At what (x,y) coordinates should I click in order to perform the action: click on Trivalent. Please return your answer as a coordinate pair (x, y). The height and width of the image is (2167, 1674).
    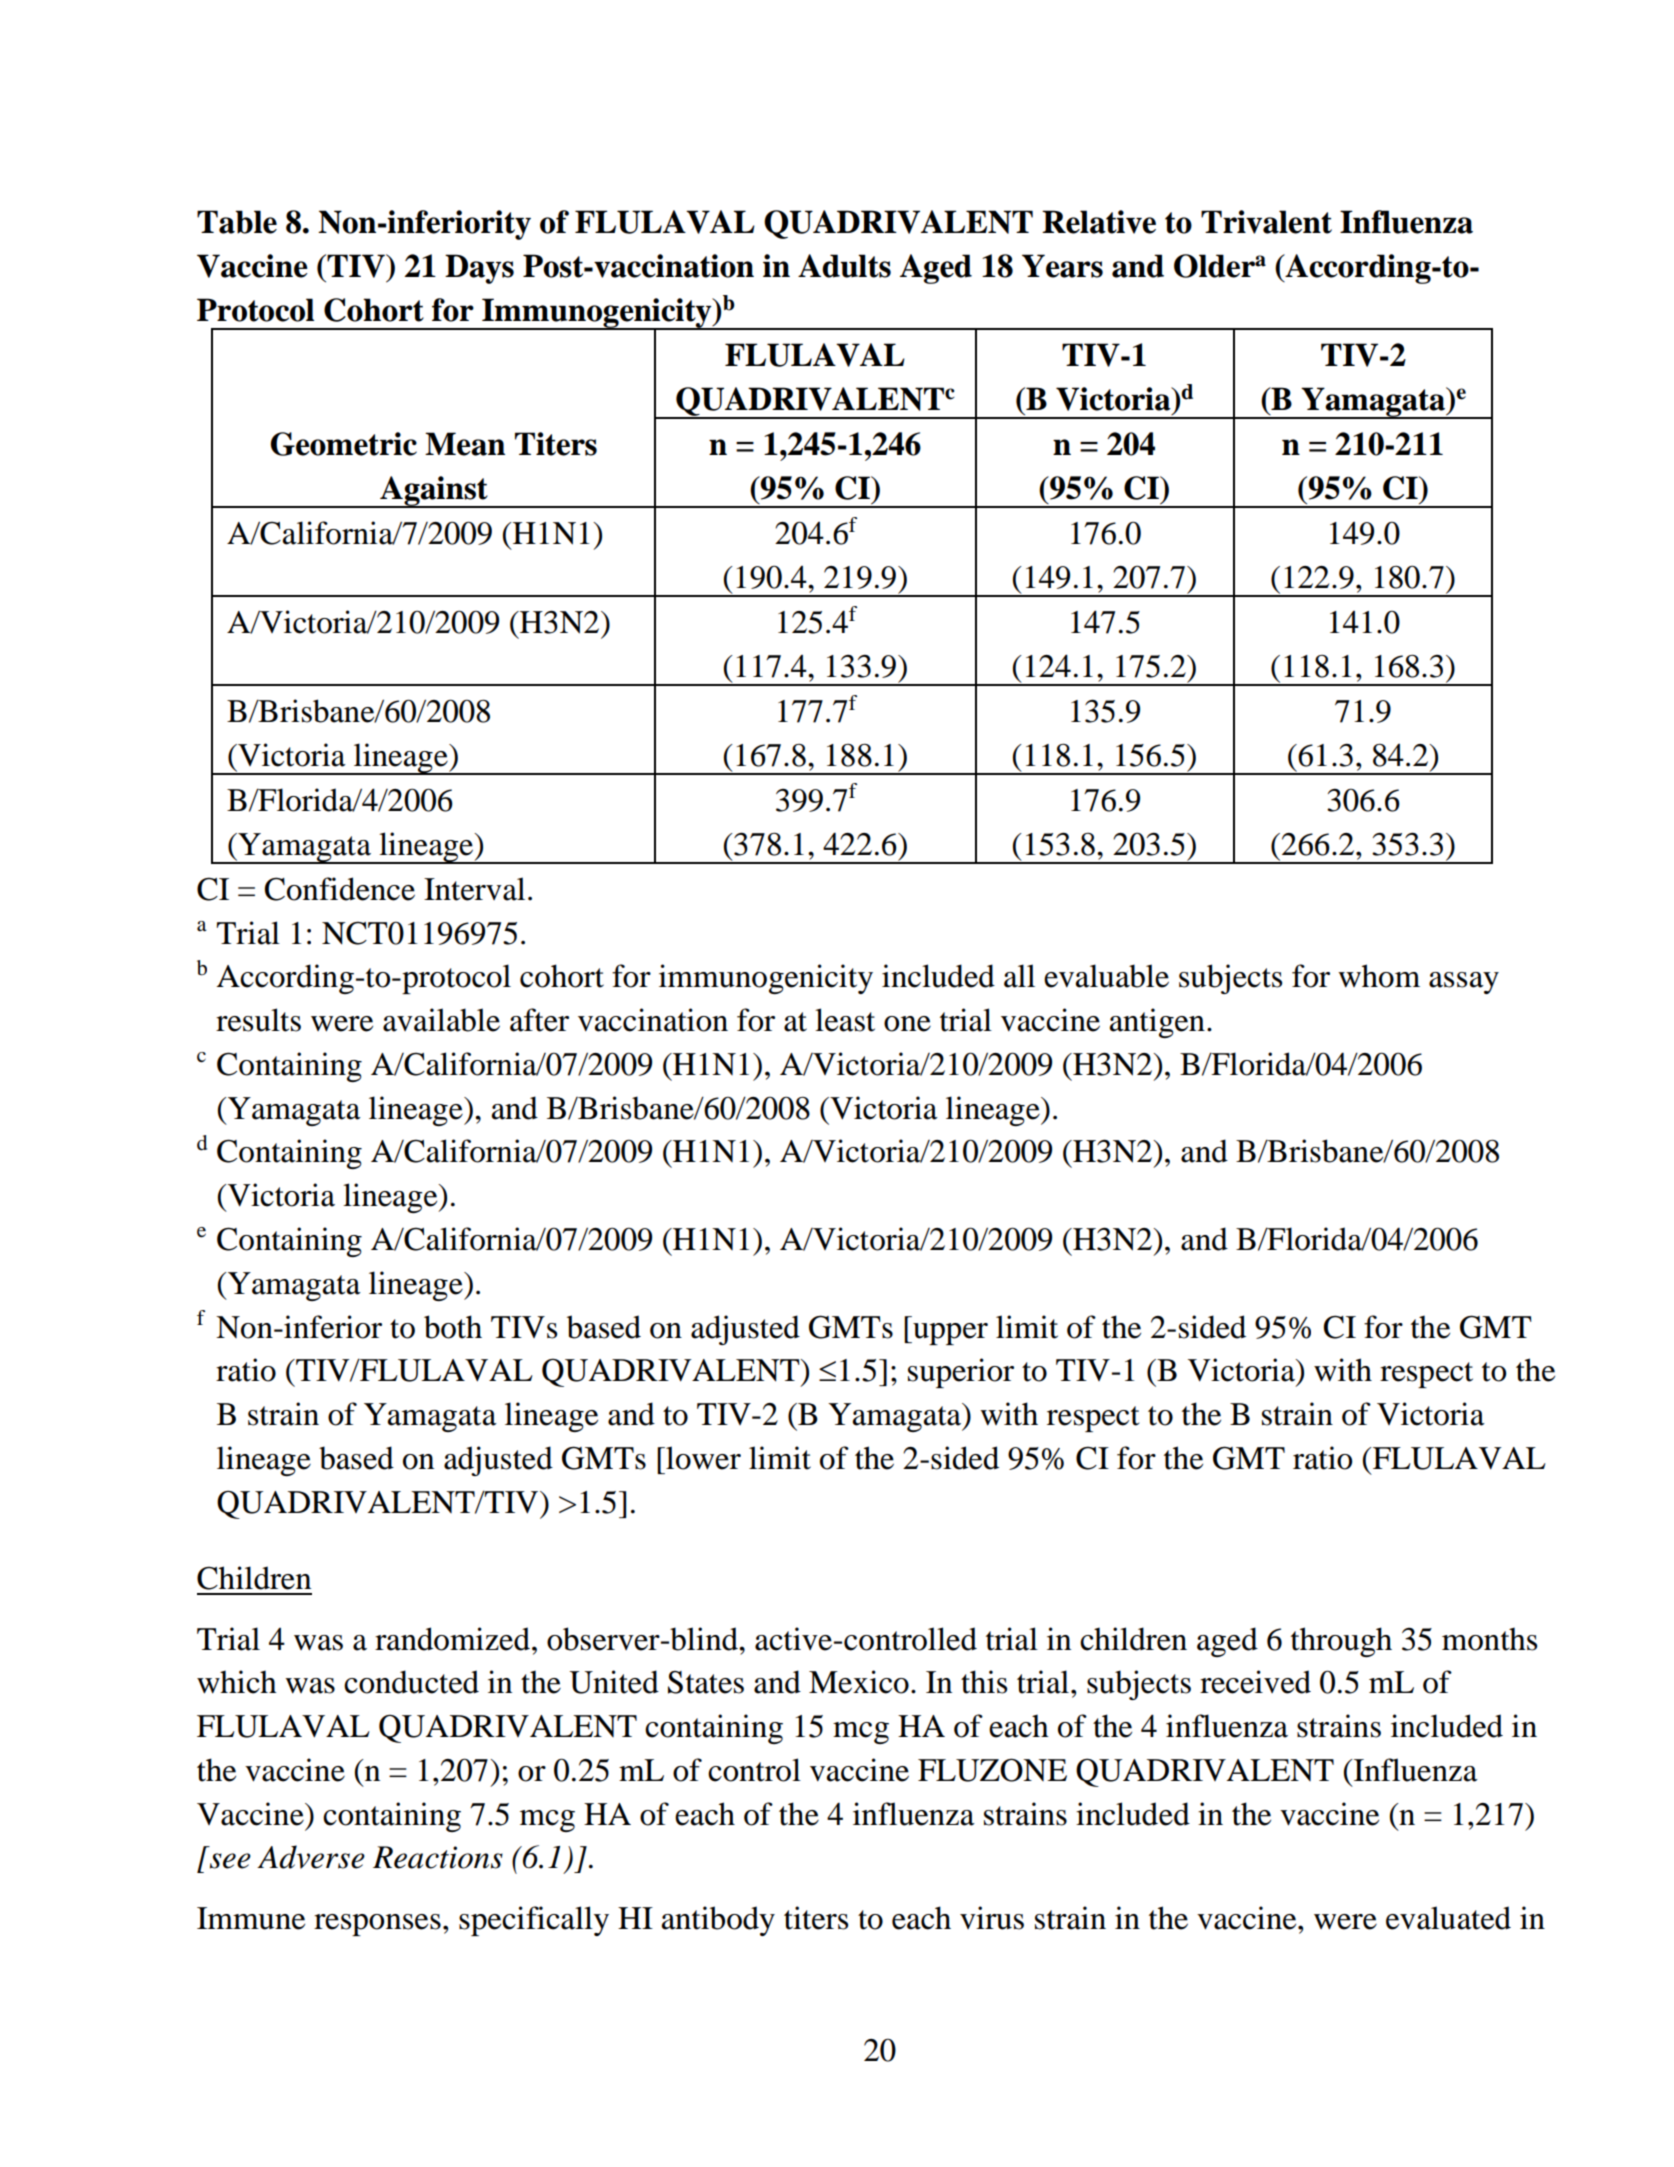
    Looking at the image, I should click on (1266, 222).
